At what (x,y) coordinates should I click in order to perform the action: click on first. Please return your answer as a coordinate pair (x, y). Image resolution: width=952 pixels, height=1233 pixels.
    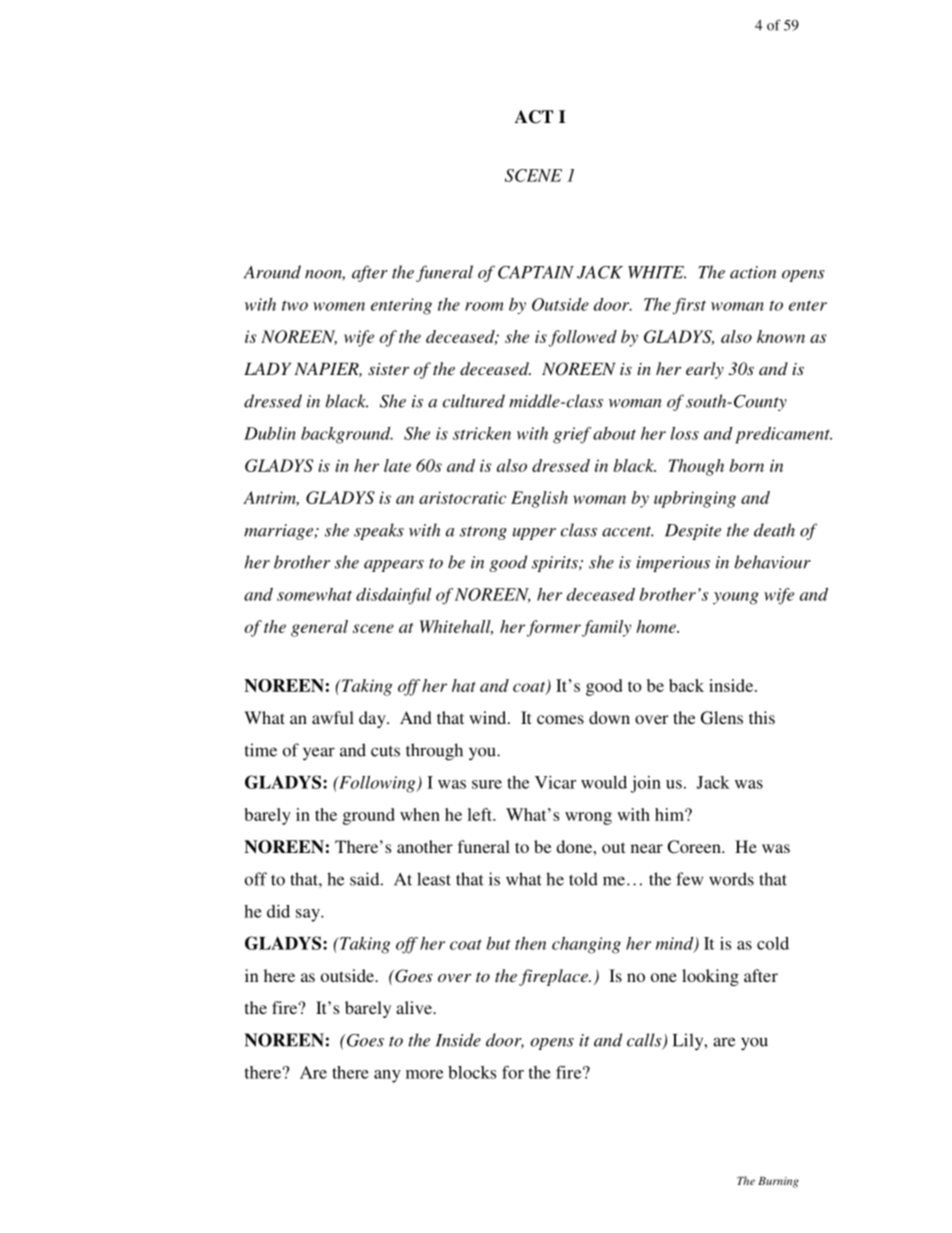
    Looking at the image, I should click on (689, 306).
